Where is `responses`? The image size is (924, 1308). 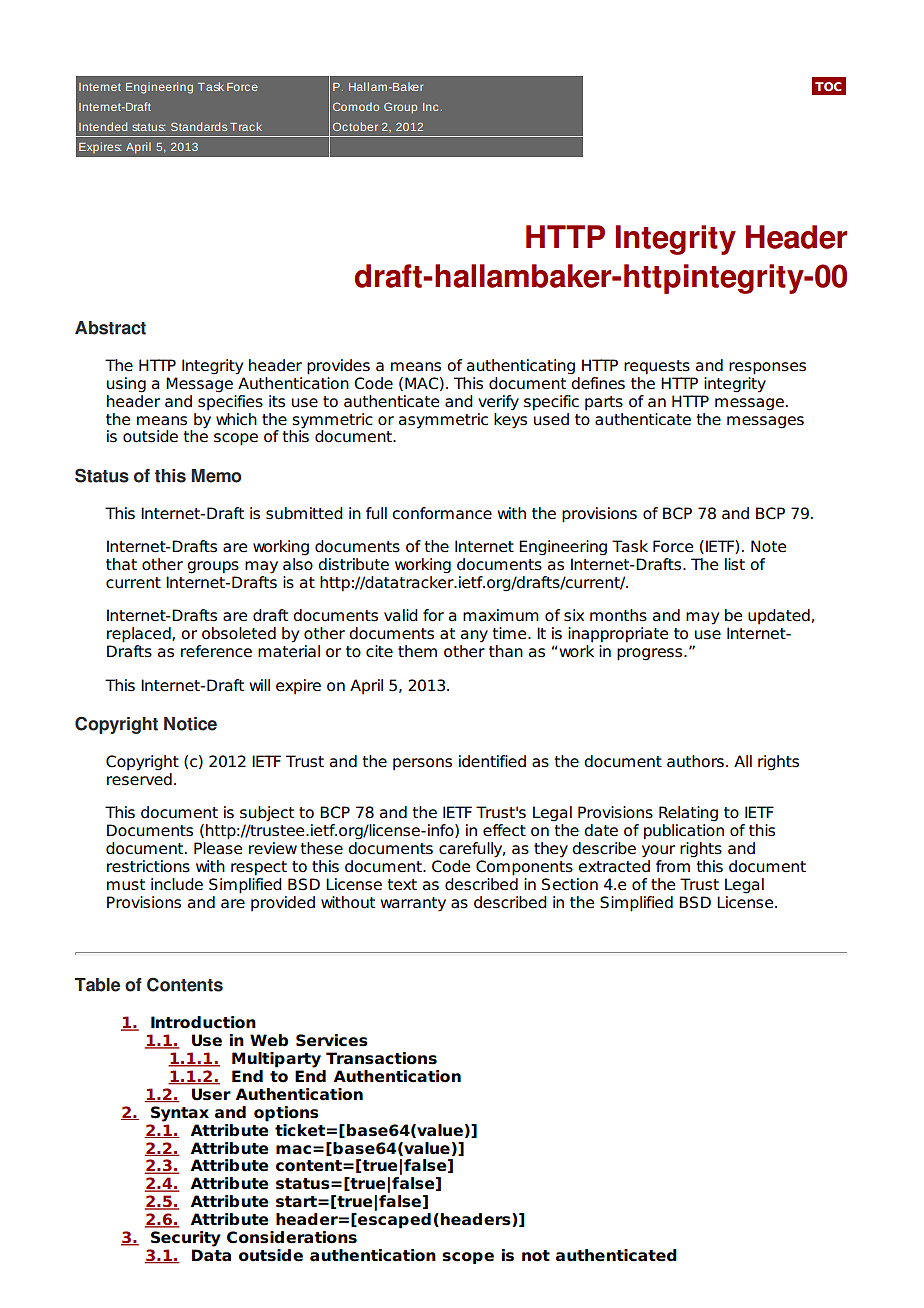 responses is located at coordinates (767, 368).
